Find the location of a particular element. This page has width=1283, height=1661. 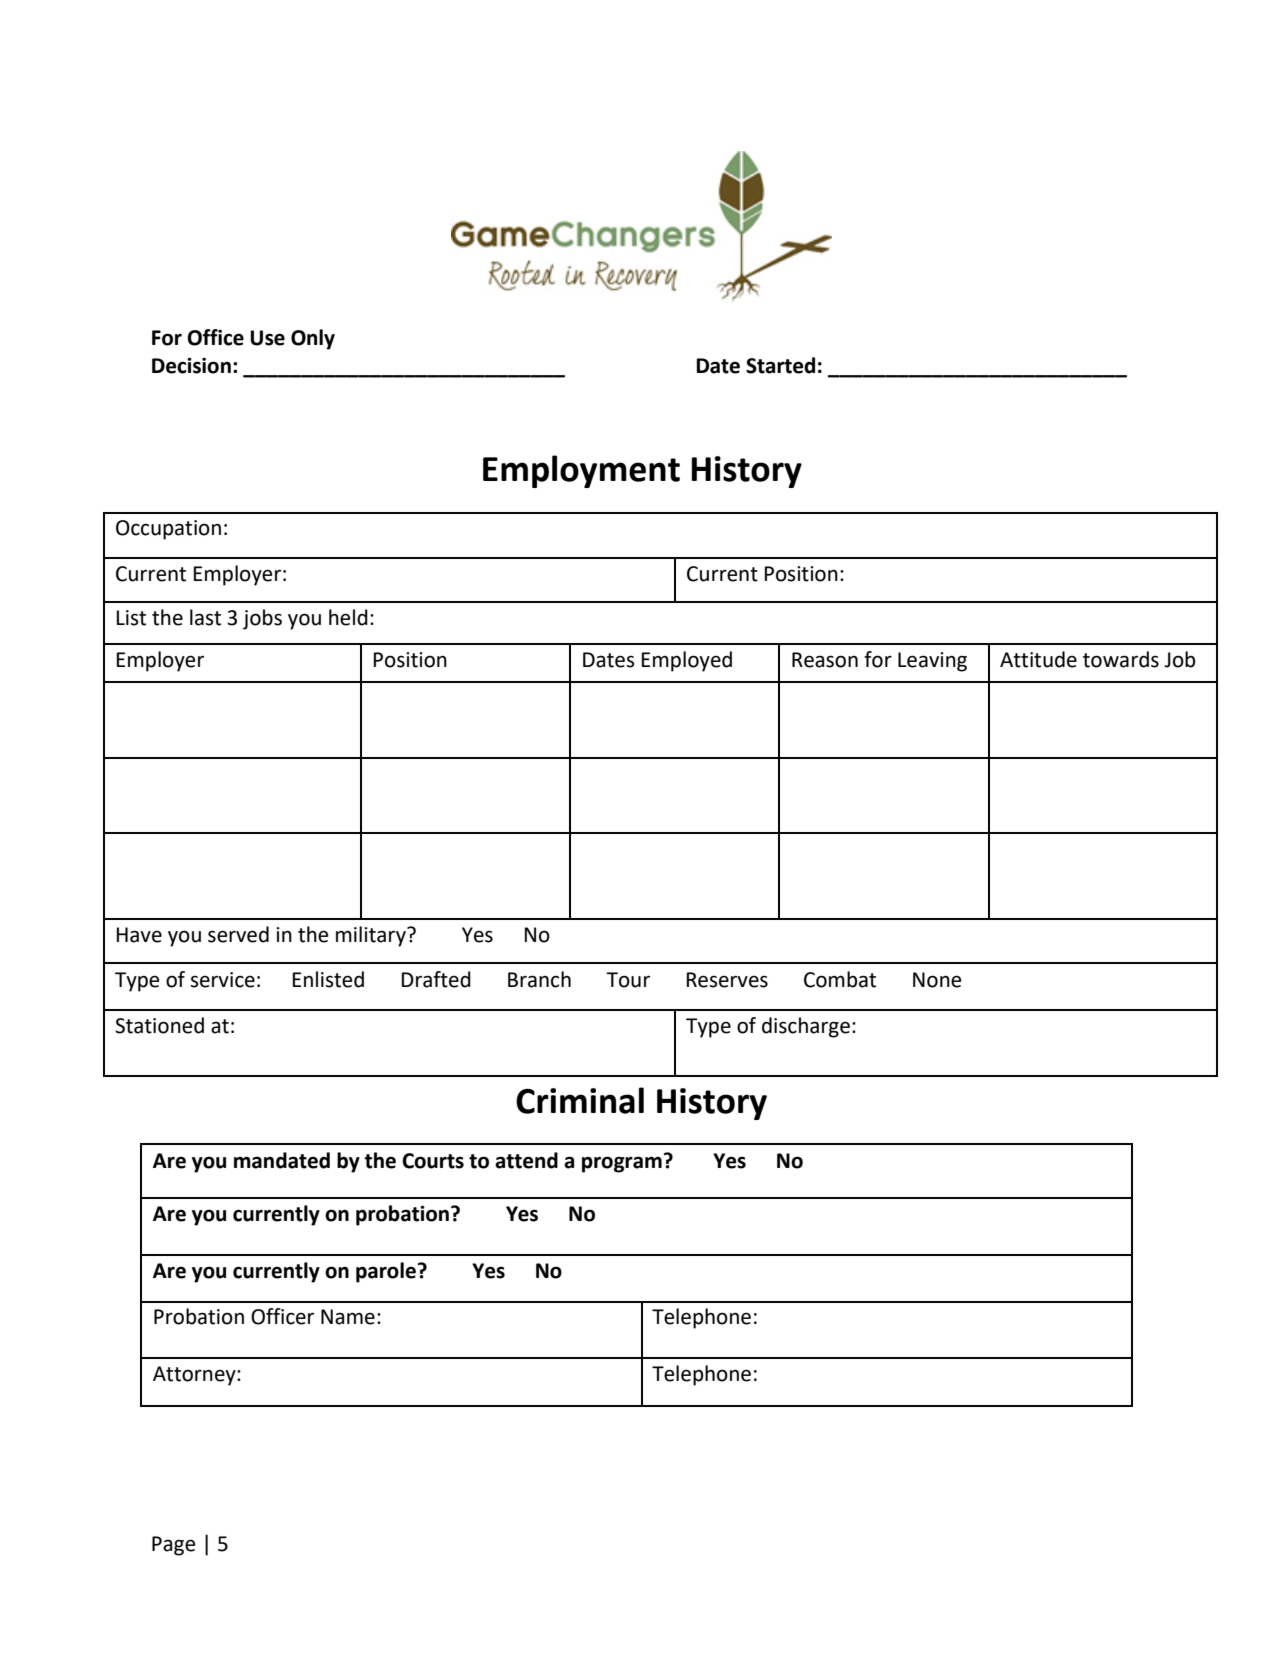

Employed is located at coordinates (687, 661).
